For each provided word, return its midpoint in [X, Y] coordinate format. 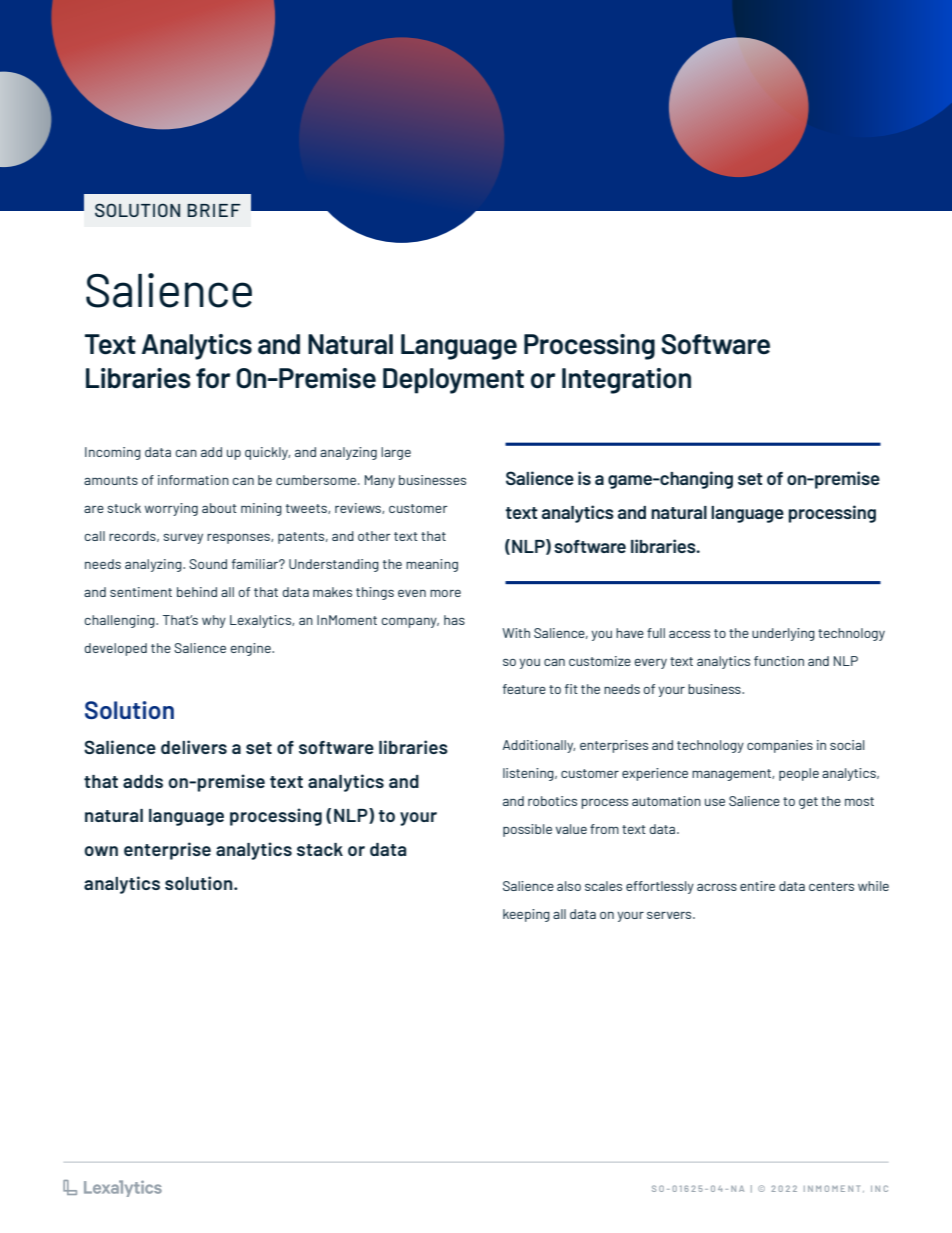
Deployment [453, 381]
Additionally [539, 746]
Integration [626, 381]
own [101, 851]
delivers [194, 747]
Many [380, 481]
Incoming [113, 453]
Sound [208, 564]
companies [780, 746]
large [396, 453]
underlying [783, 634]
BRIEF [214, 210]
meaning [432, 565]
